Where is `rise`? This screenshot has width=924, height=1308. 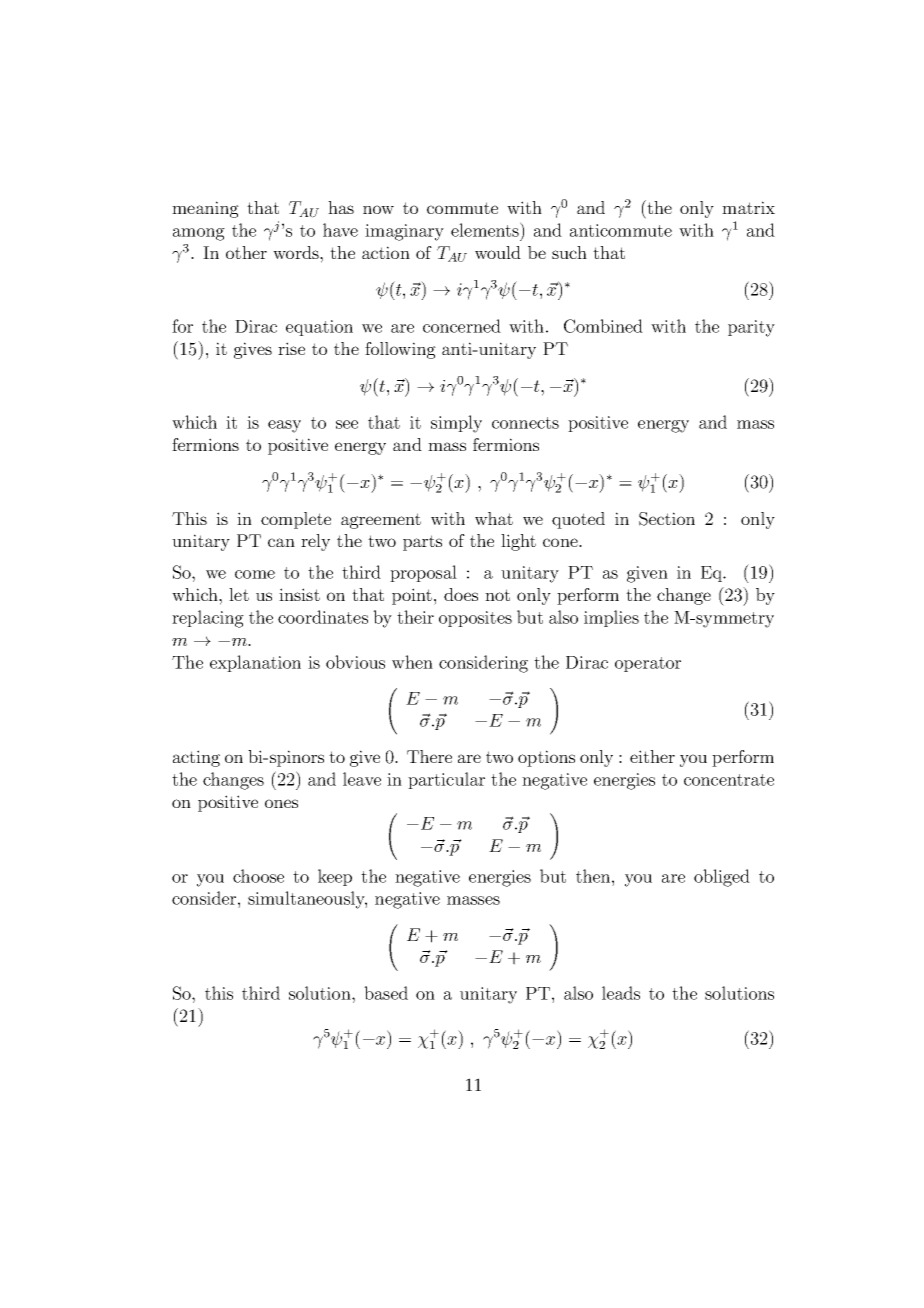
rise is located at coordinates (291, 348).
